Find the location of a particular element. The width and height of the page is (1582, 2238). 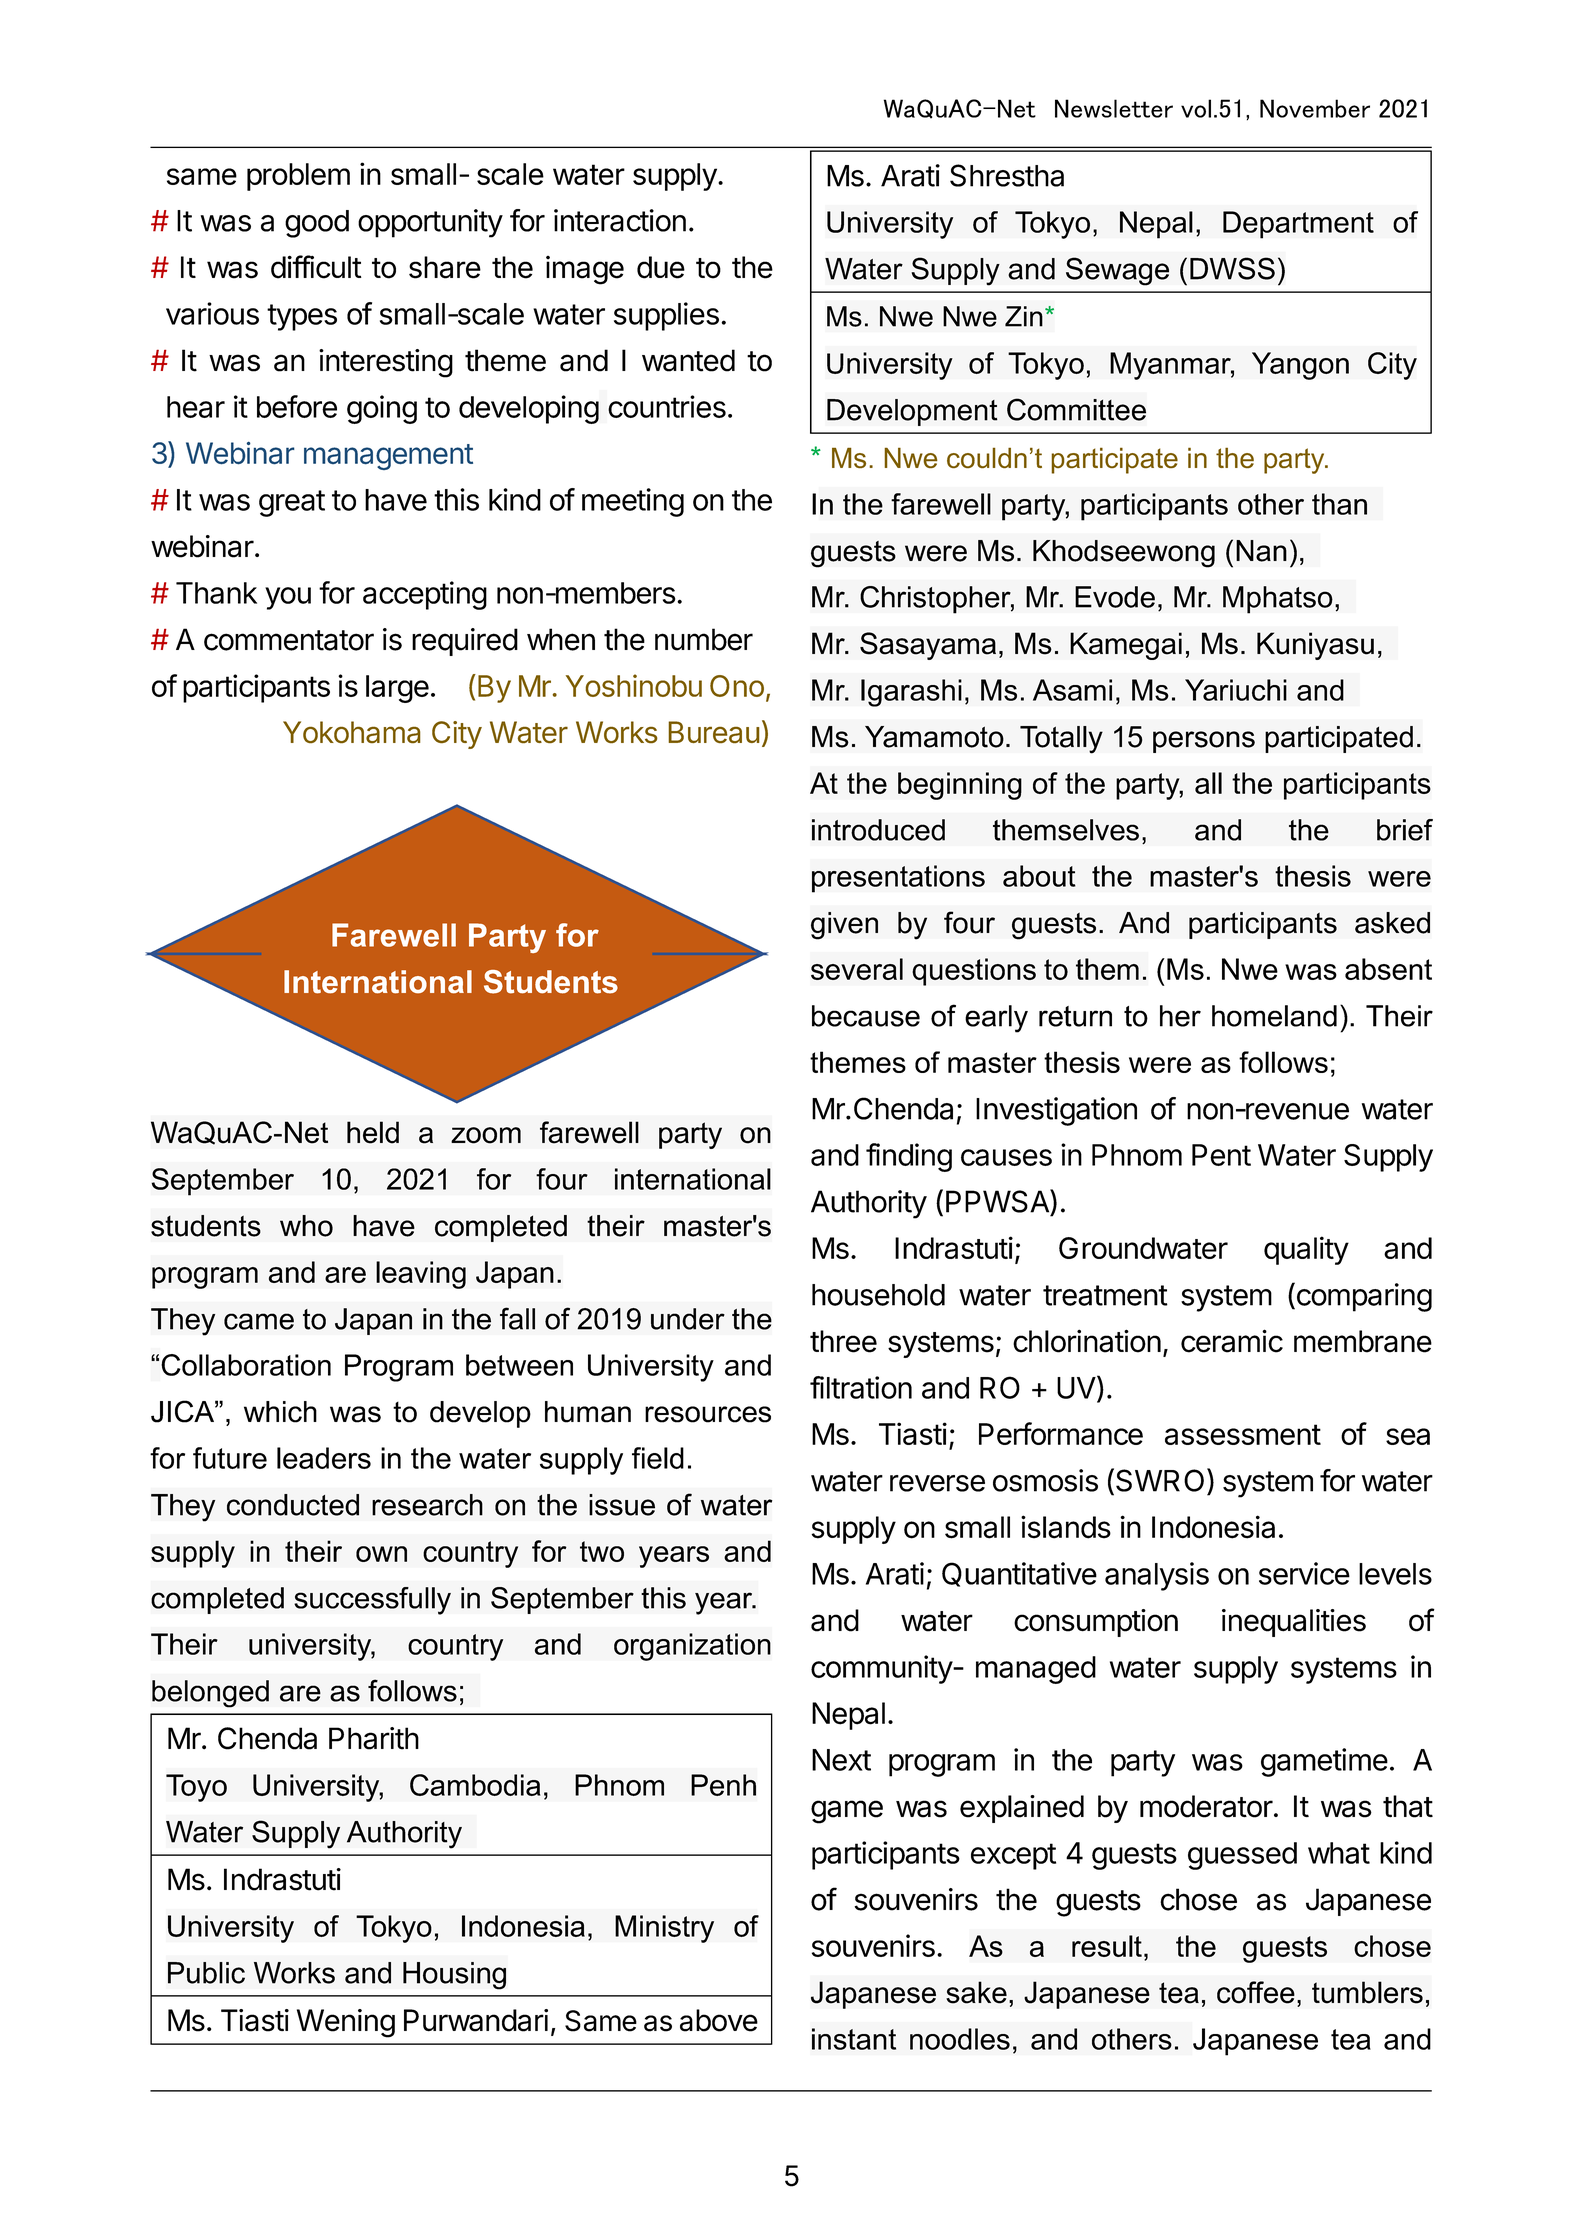

Department is located at coordinates (1298, 225).
